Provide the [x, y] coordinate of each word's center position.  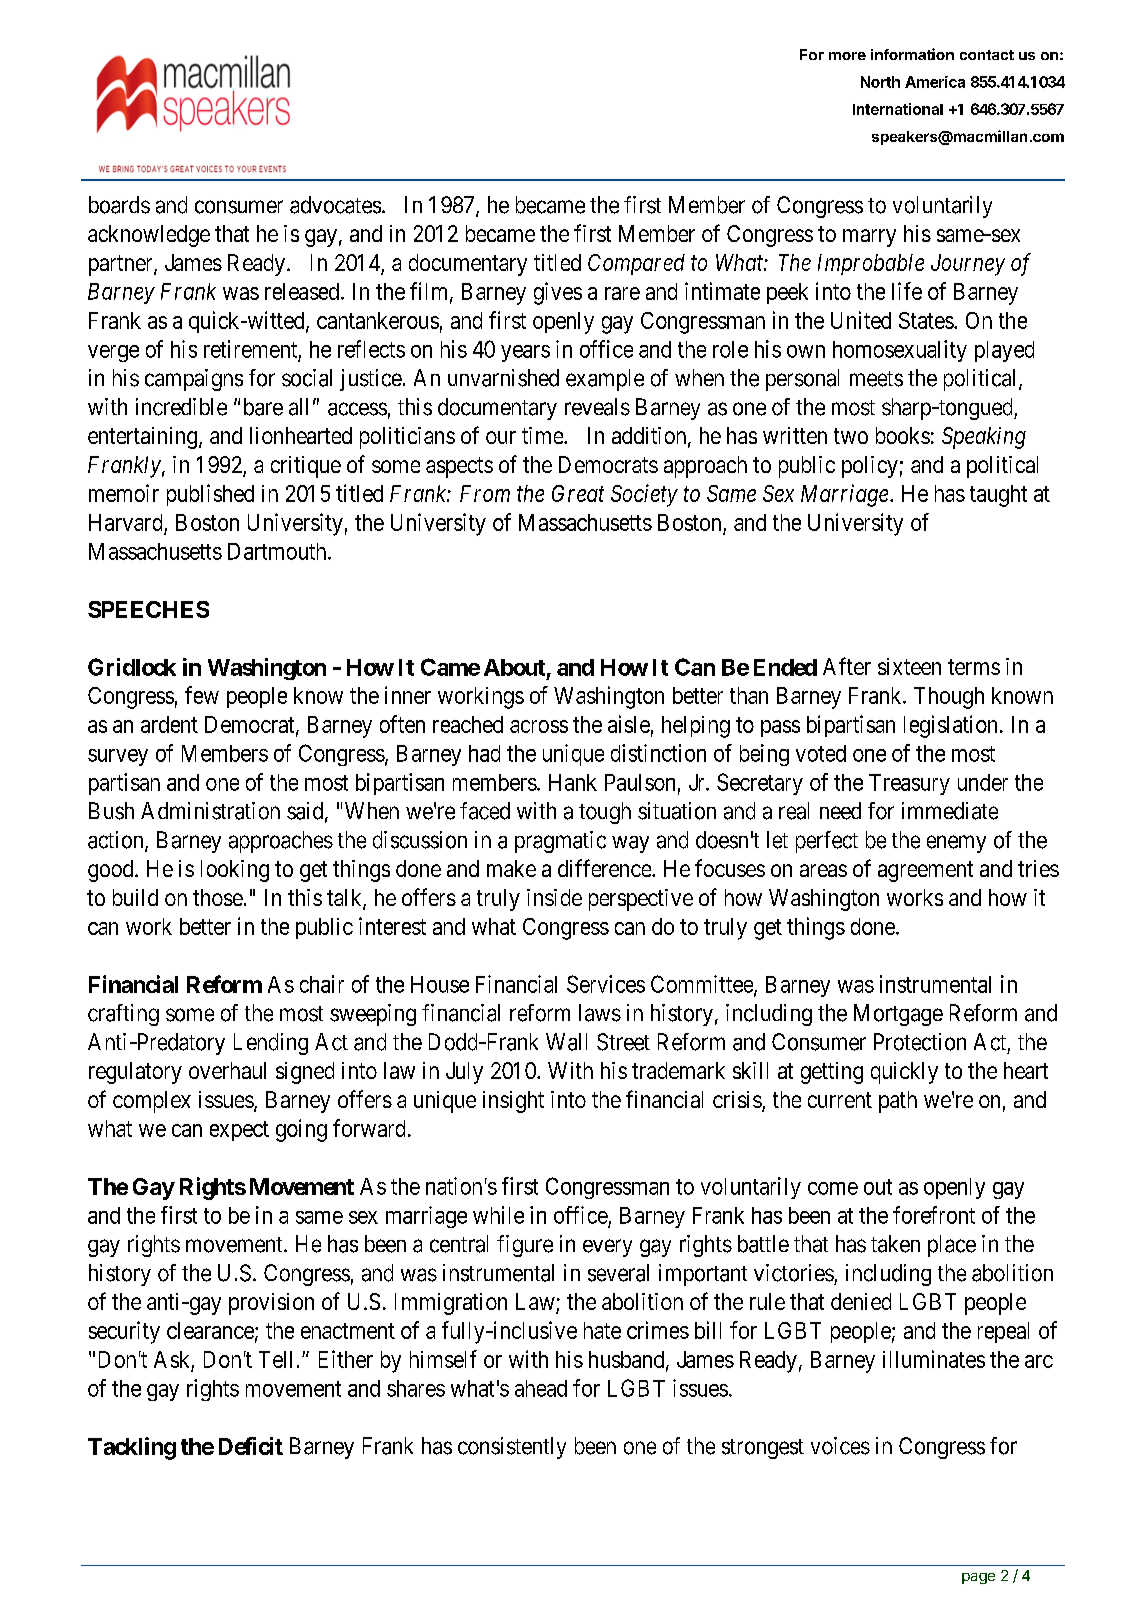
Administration [210, 811]
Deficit [251, 1446]
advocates [335, 205]
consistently [512, 1448]
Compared [636, 264]
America [935, 82]
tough [605, 813]
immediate [950, 811]
